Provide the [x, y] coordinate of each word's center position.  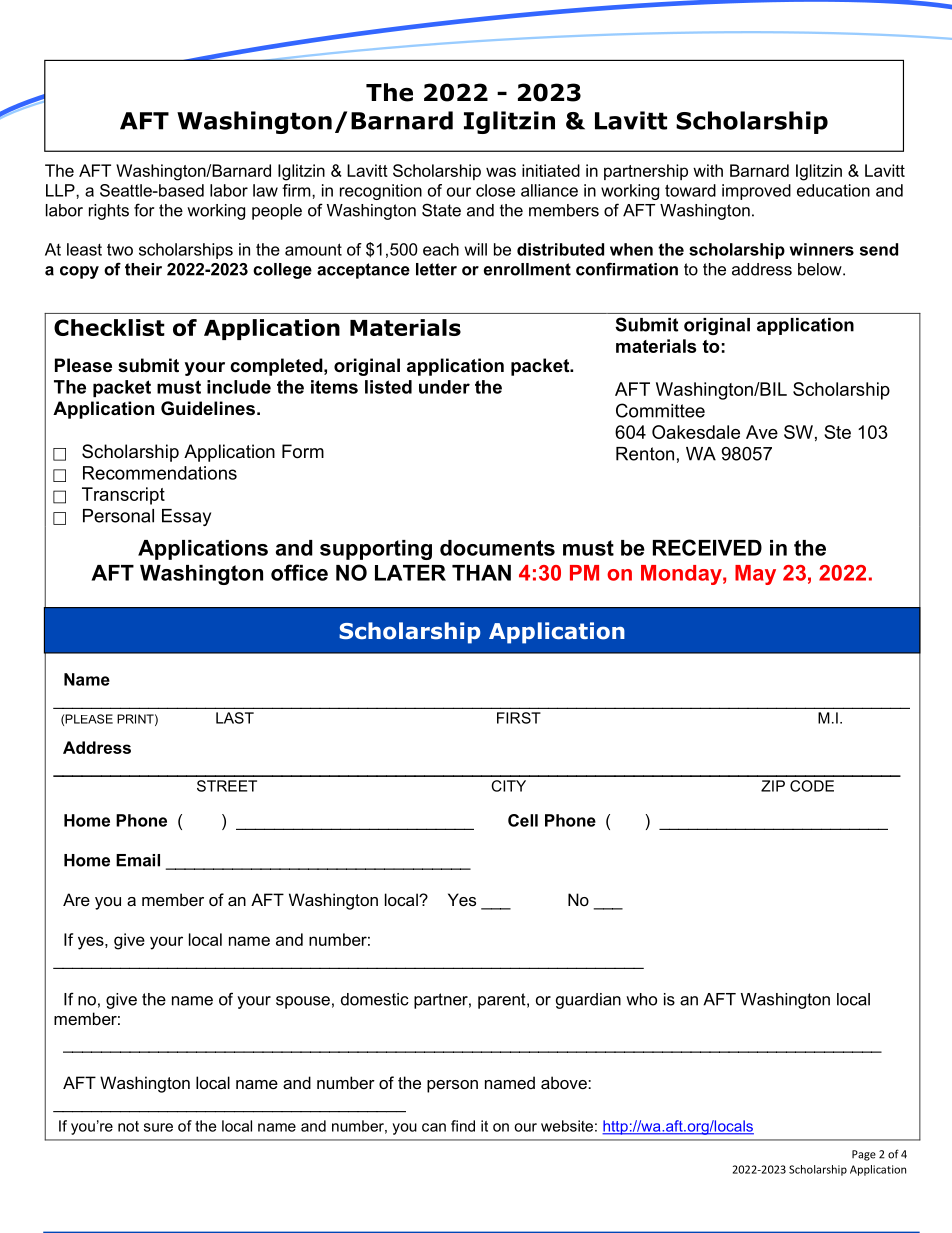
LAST [235, 718]
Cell [523, 820]
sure [158, 1127]
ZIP [773, 786]
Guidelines [208, 408]
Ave [762, 432]
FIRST [519, 718]
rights [109, 212]
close [495, 190]
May [755, 575]
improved [756, 192]
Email [138, 860]
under [444, 387]
